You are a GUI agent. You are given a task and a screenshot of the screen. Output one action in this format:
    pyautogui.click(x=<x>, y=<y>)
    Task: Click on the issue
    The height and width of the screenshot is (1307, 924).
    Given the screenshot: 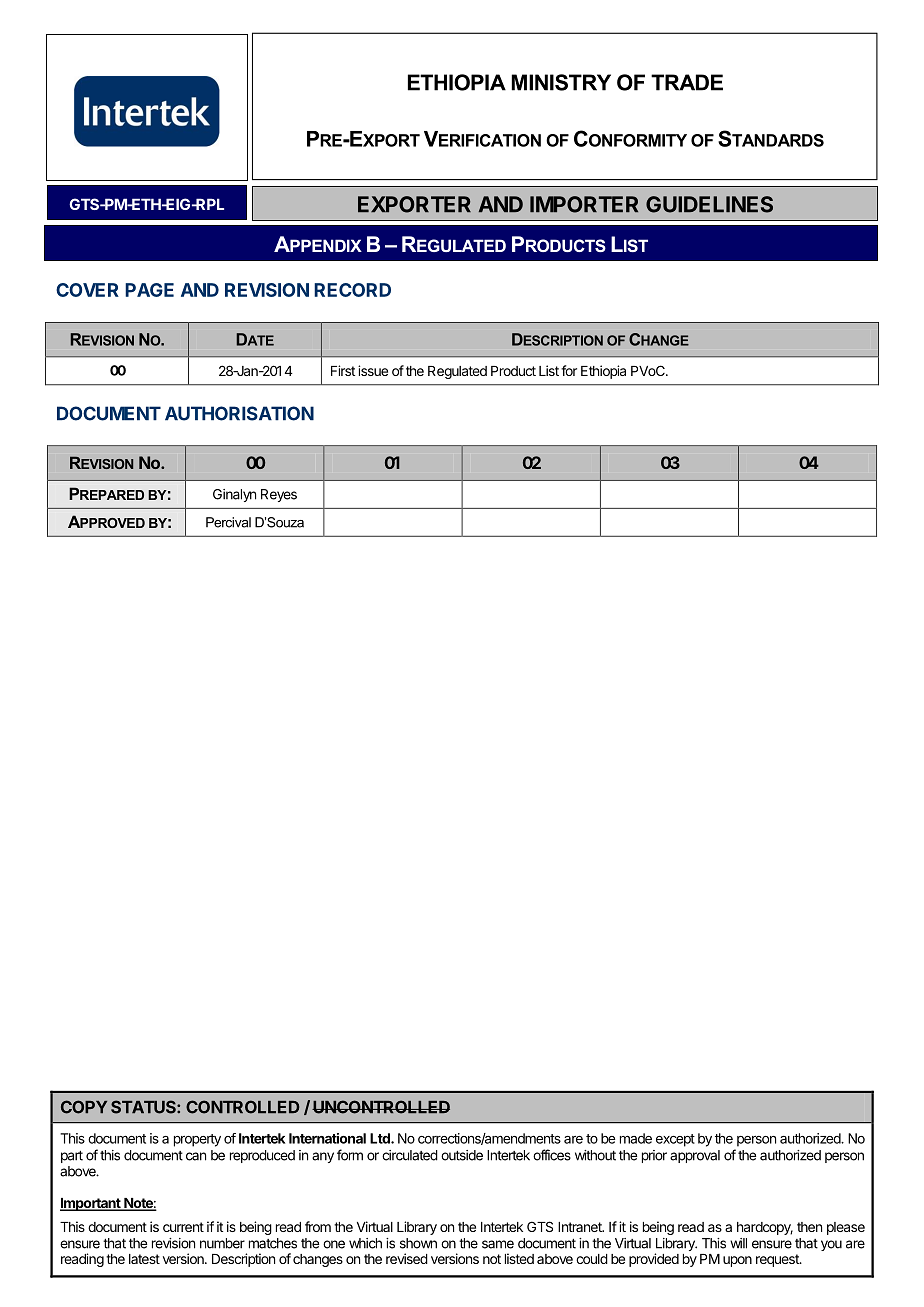 What is the action you would take?
    pyautogui.click(x=373, y=370)
